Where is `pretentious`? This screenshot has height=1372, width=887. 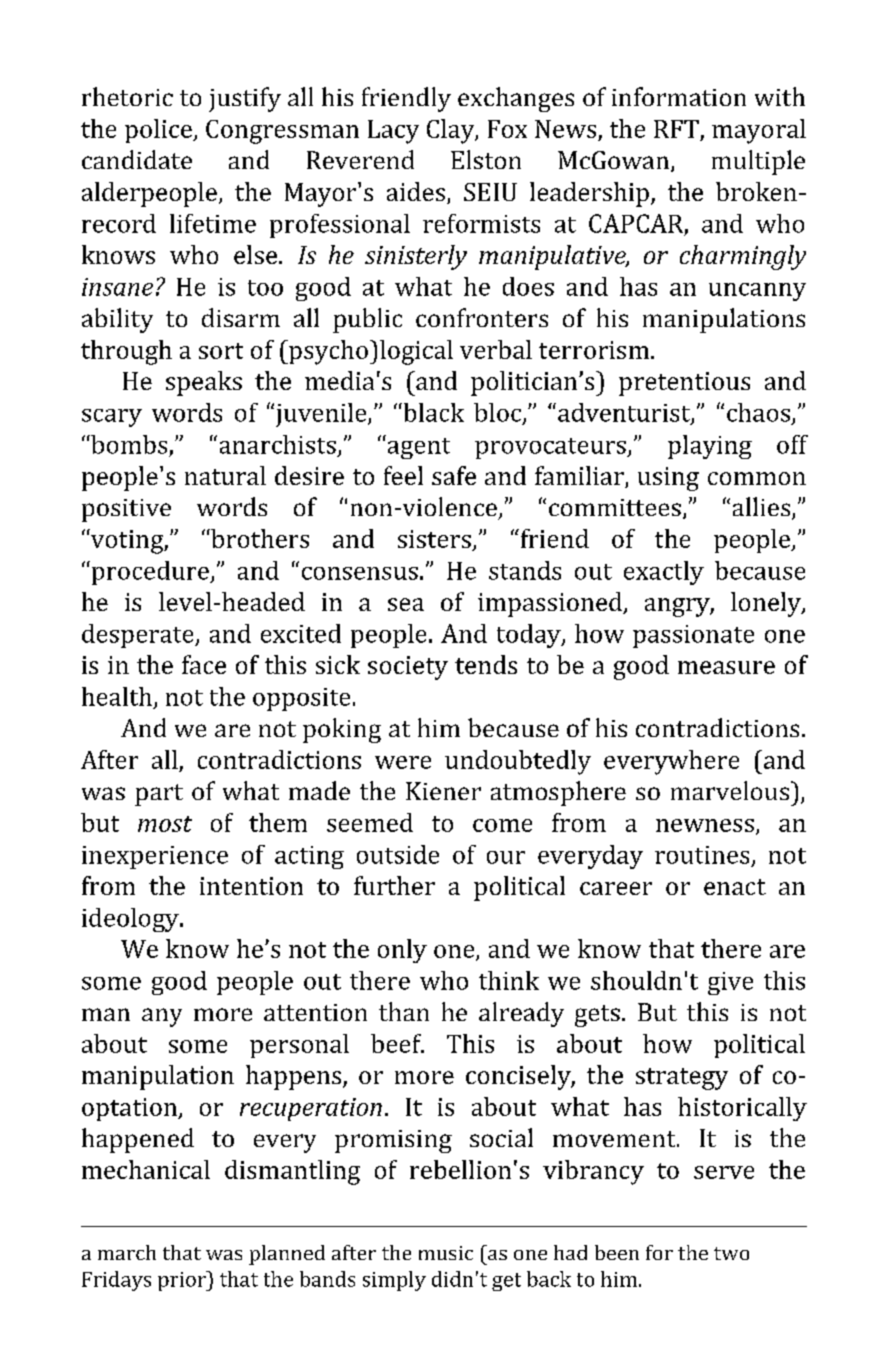
pretentious is located at coordinates (684, 384).
